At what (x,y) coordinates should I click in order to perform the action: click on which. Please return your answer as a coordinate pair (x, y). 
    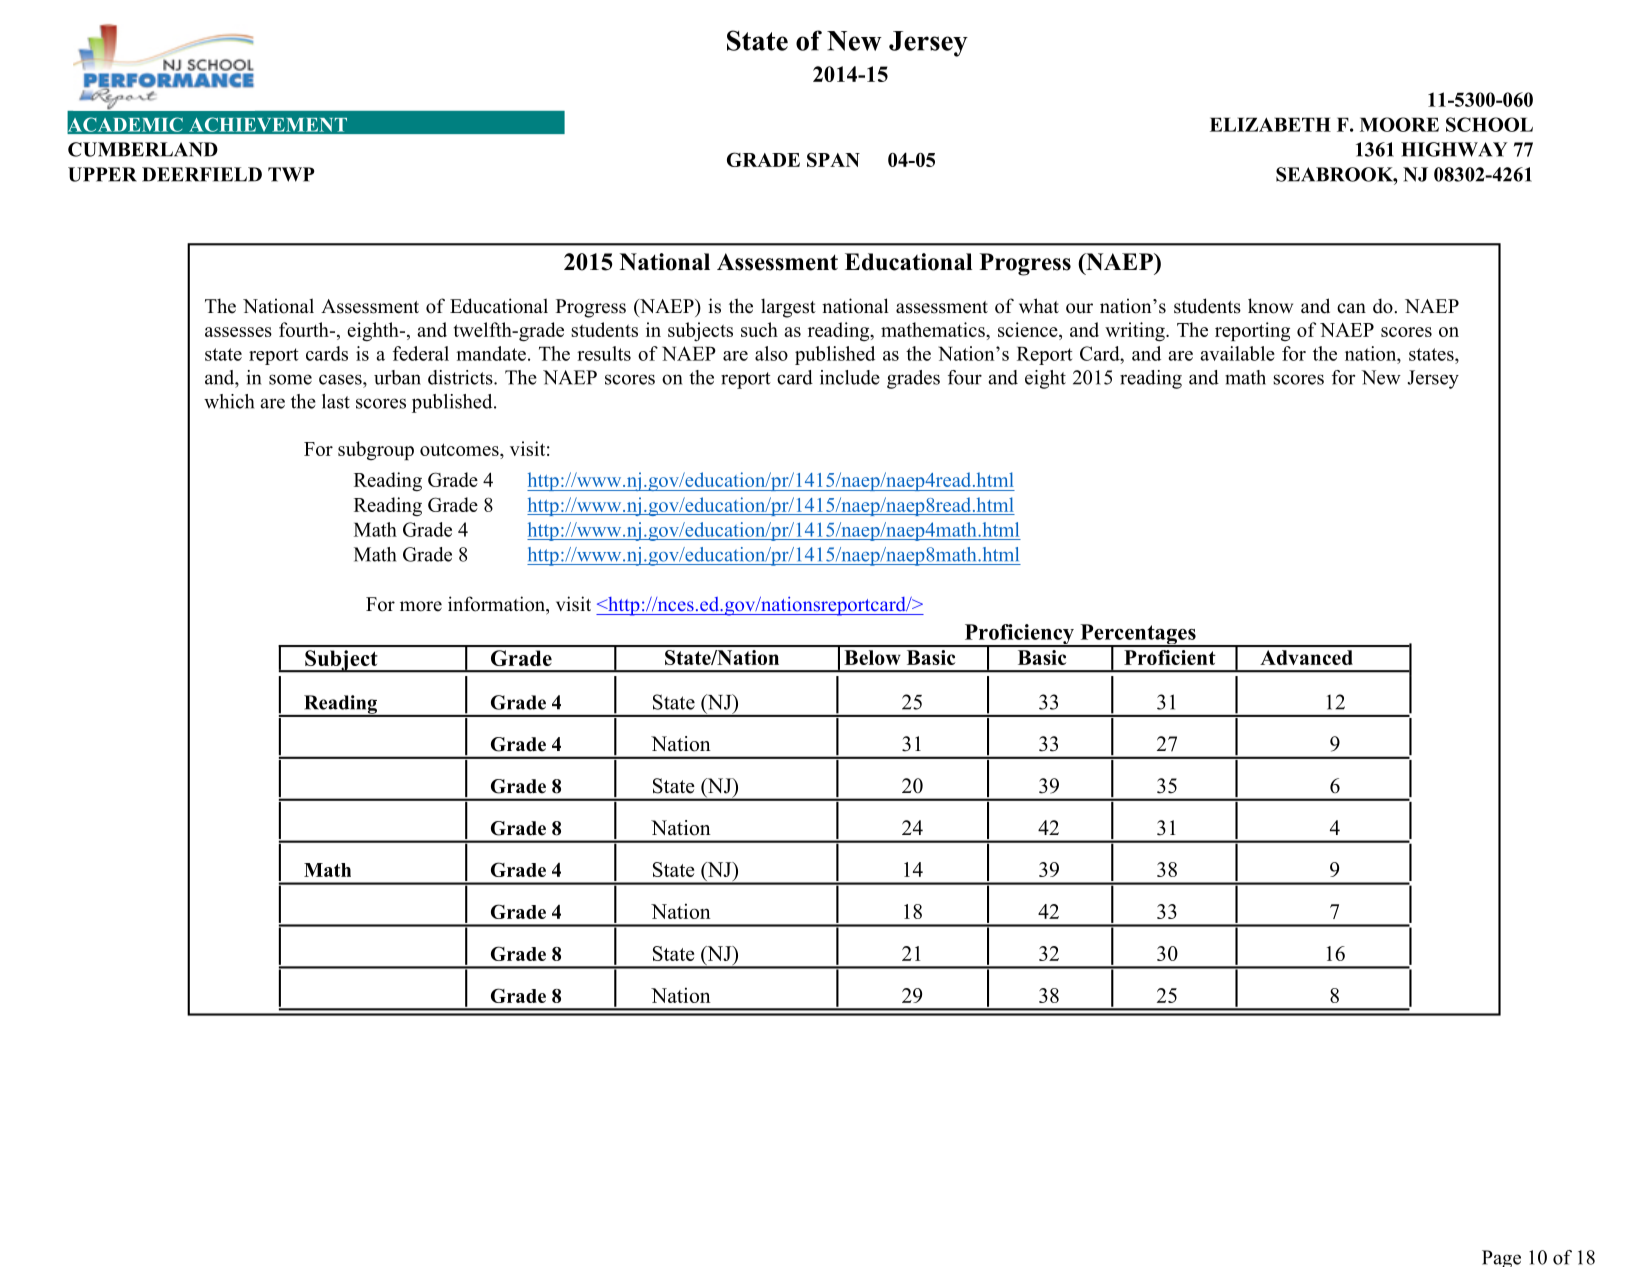
    Looking at the image, I should click on (229, 401).
